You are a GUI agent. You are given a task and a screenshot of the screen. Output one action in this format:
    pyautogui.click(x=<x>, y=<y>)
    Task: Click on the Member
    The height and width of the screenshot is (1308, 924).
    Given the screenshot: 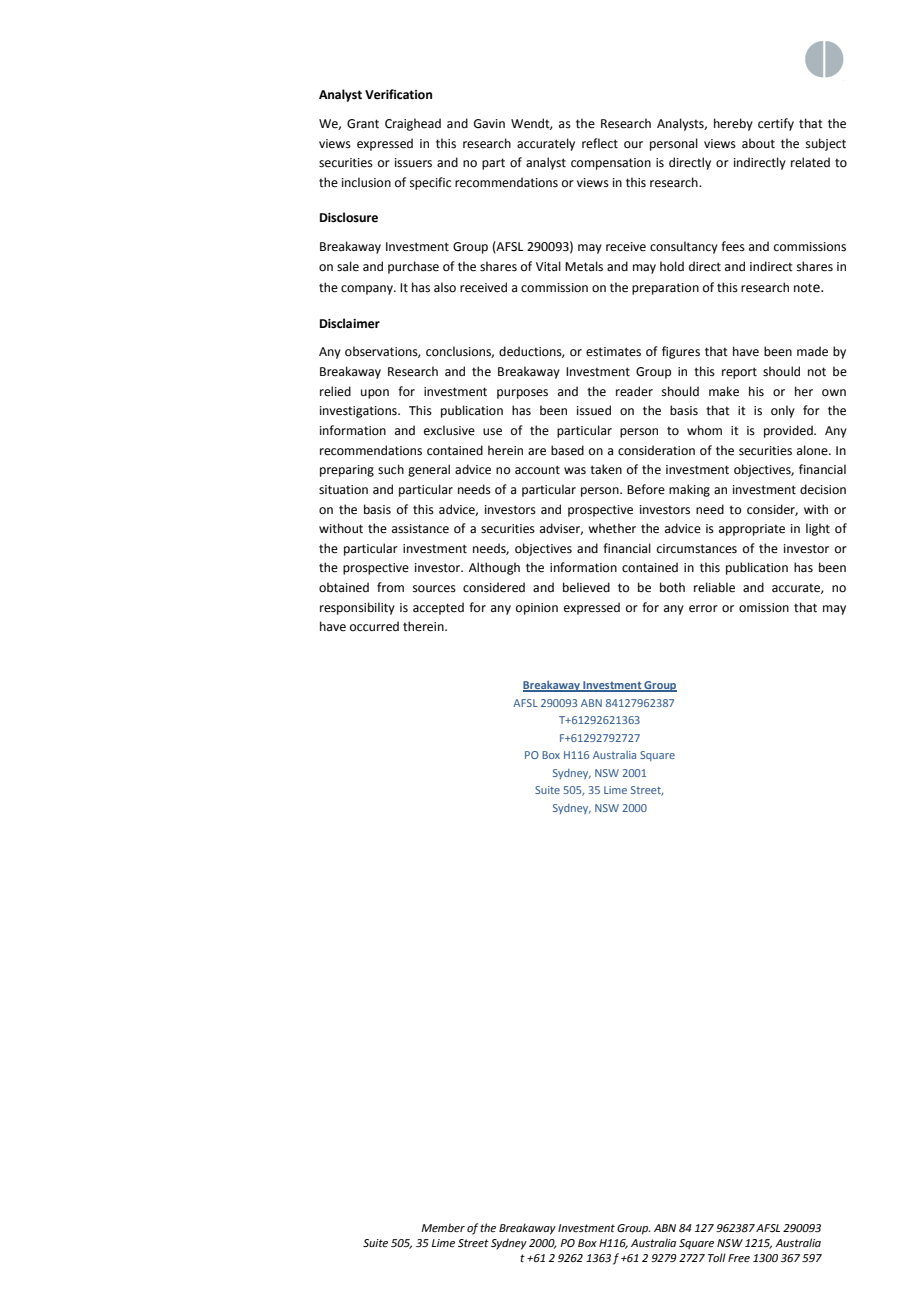 What is the action you would take?
    pyautogui.click(x=443, y=1227)
